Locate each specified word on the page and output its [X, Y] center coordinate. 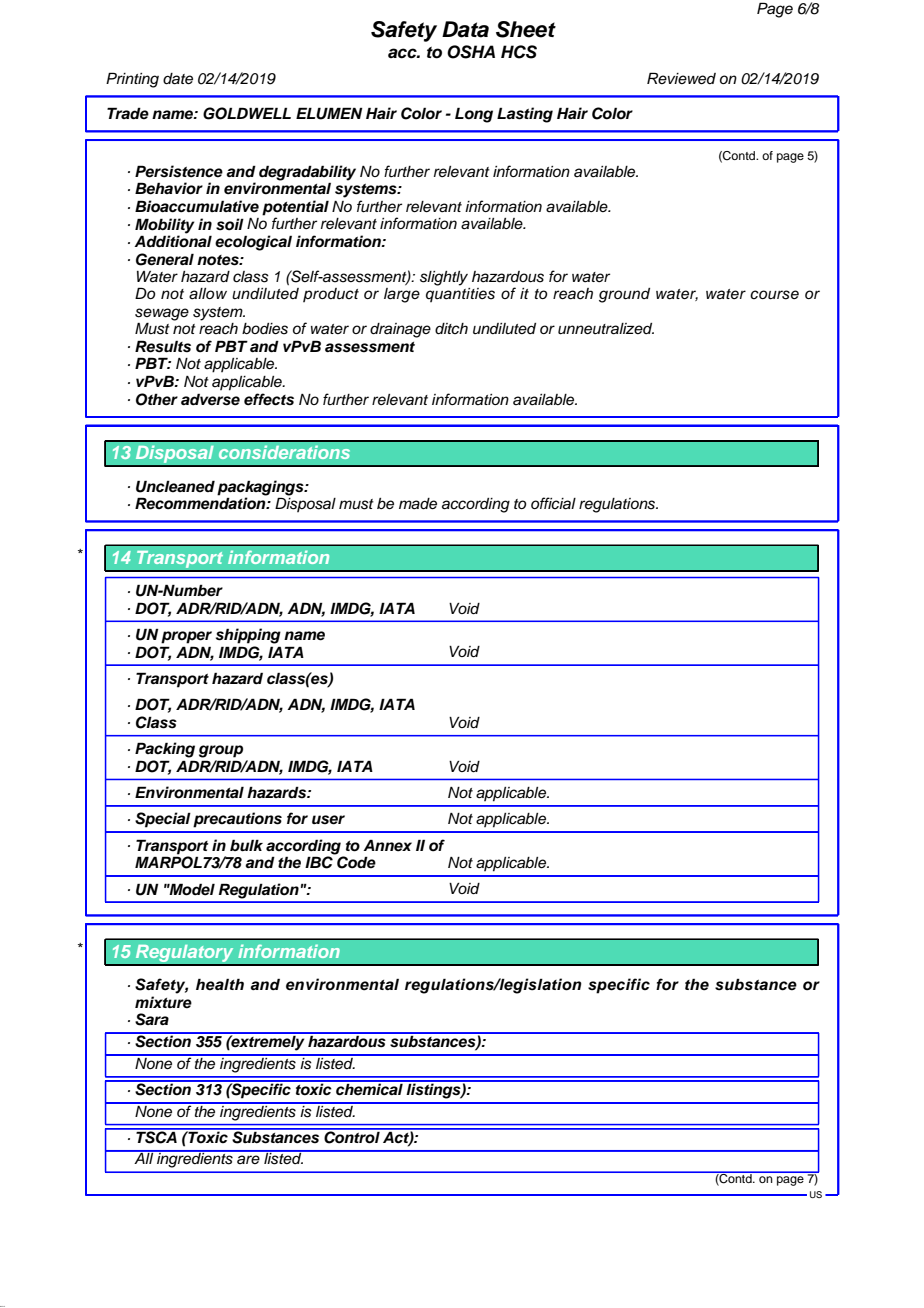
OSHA [471, 52]
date [178, 79]
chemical [369, 1088]
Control [352, 1136]
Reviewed [681, 78]
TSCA [156, 1136]
